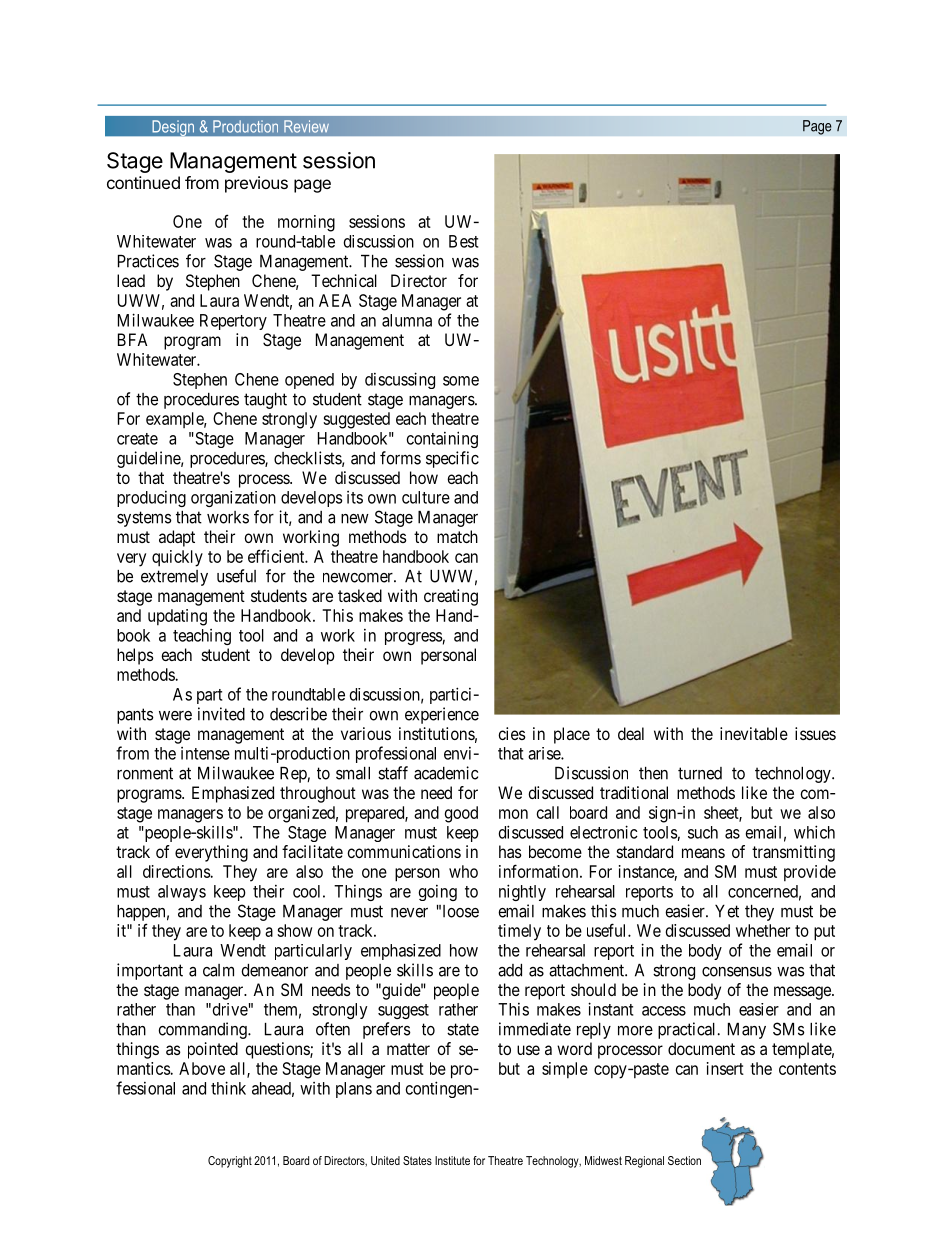 This screenshot has height=1233, width=952. Describe the element at coordinates (407, 320) in the screenshot. I see `alumna` at that location.
